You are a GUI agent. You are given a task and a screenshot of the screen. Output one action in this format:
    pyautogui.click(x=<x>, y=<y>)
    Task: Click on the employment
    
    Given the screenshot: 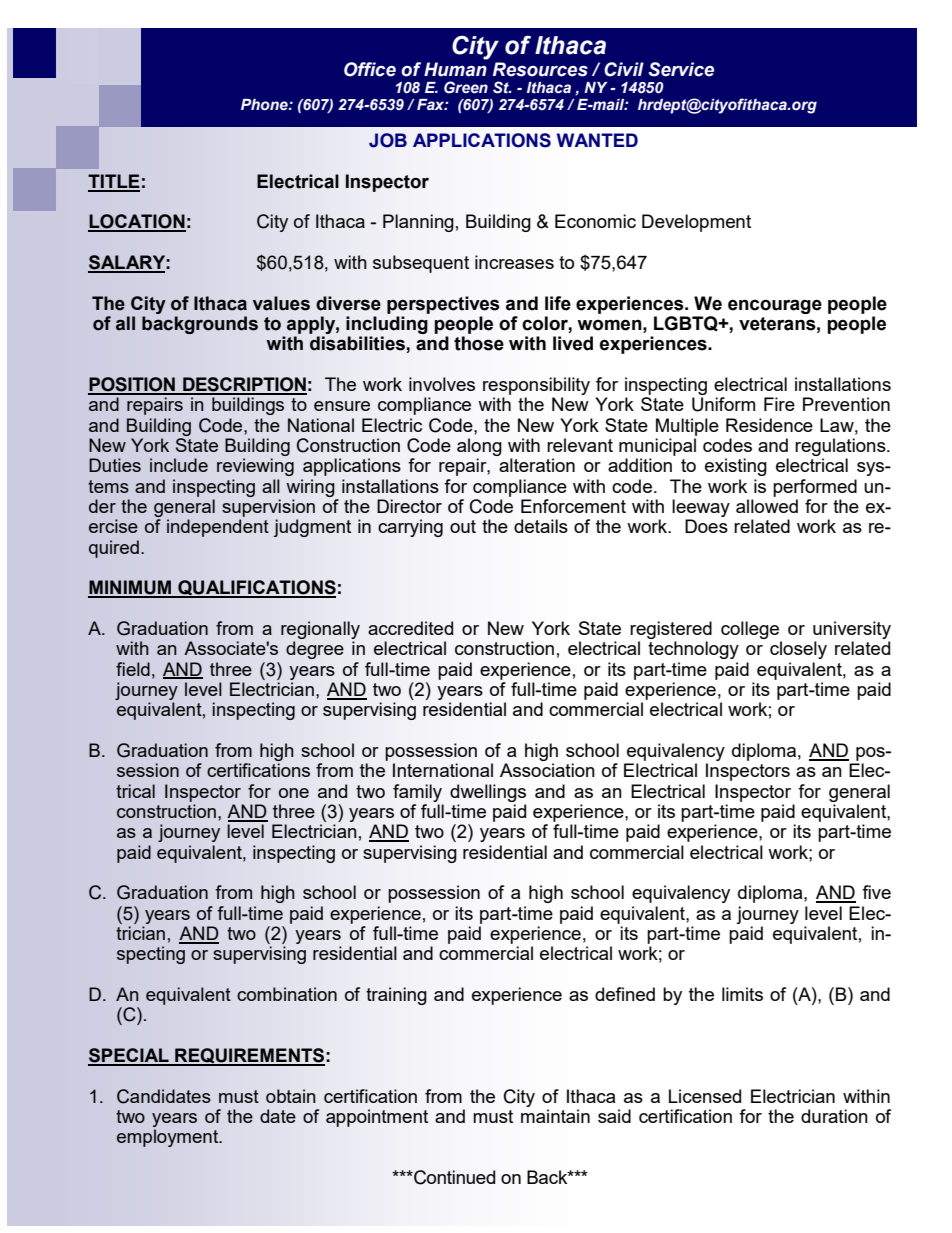 What is the action you would take?
    pyautogui.click(x=169, y=1138)
